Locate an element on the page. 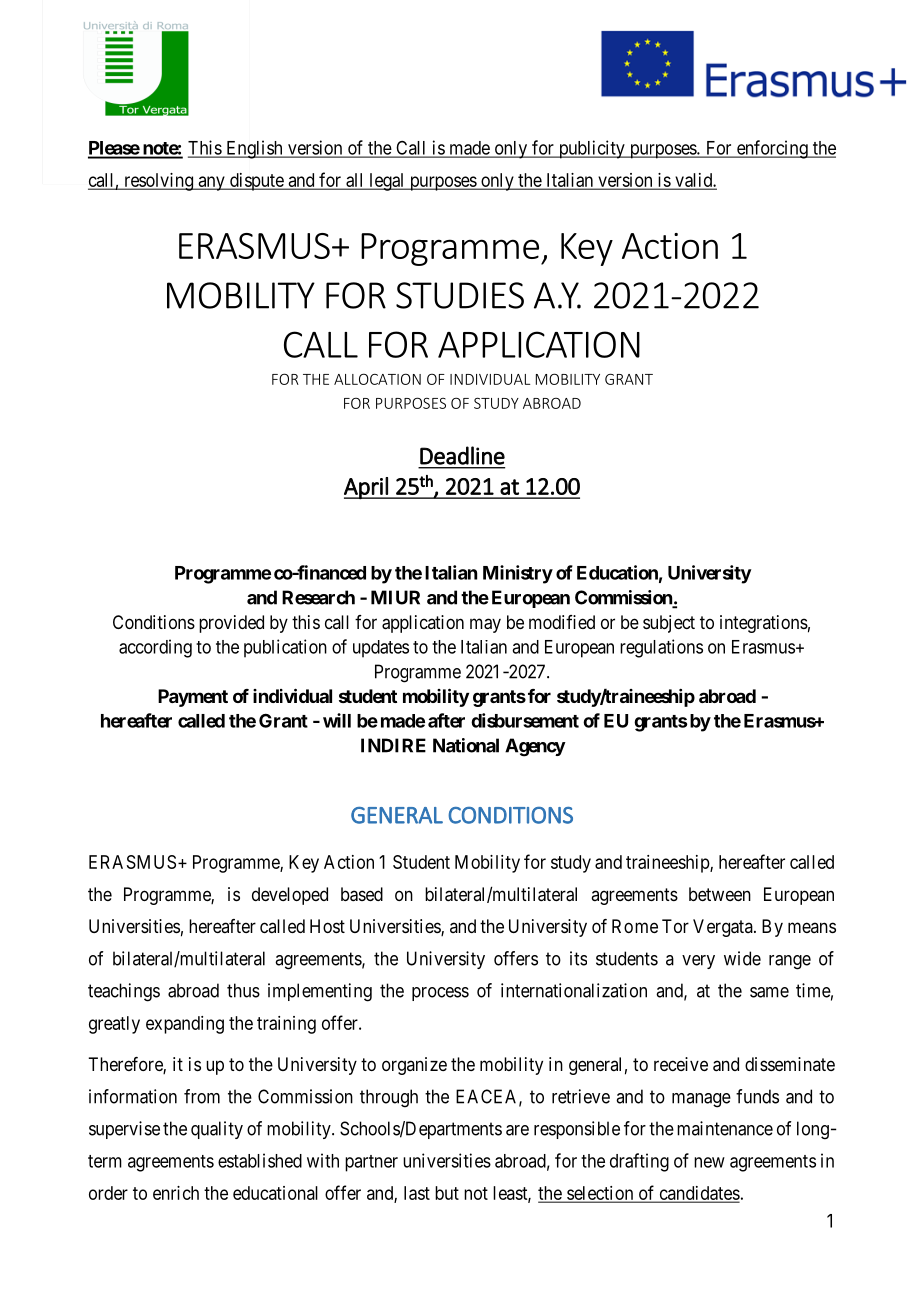 The image size is (924, 1308). enforcing is located at coordinates (772, 149).
